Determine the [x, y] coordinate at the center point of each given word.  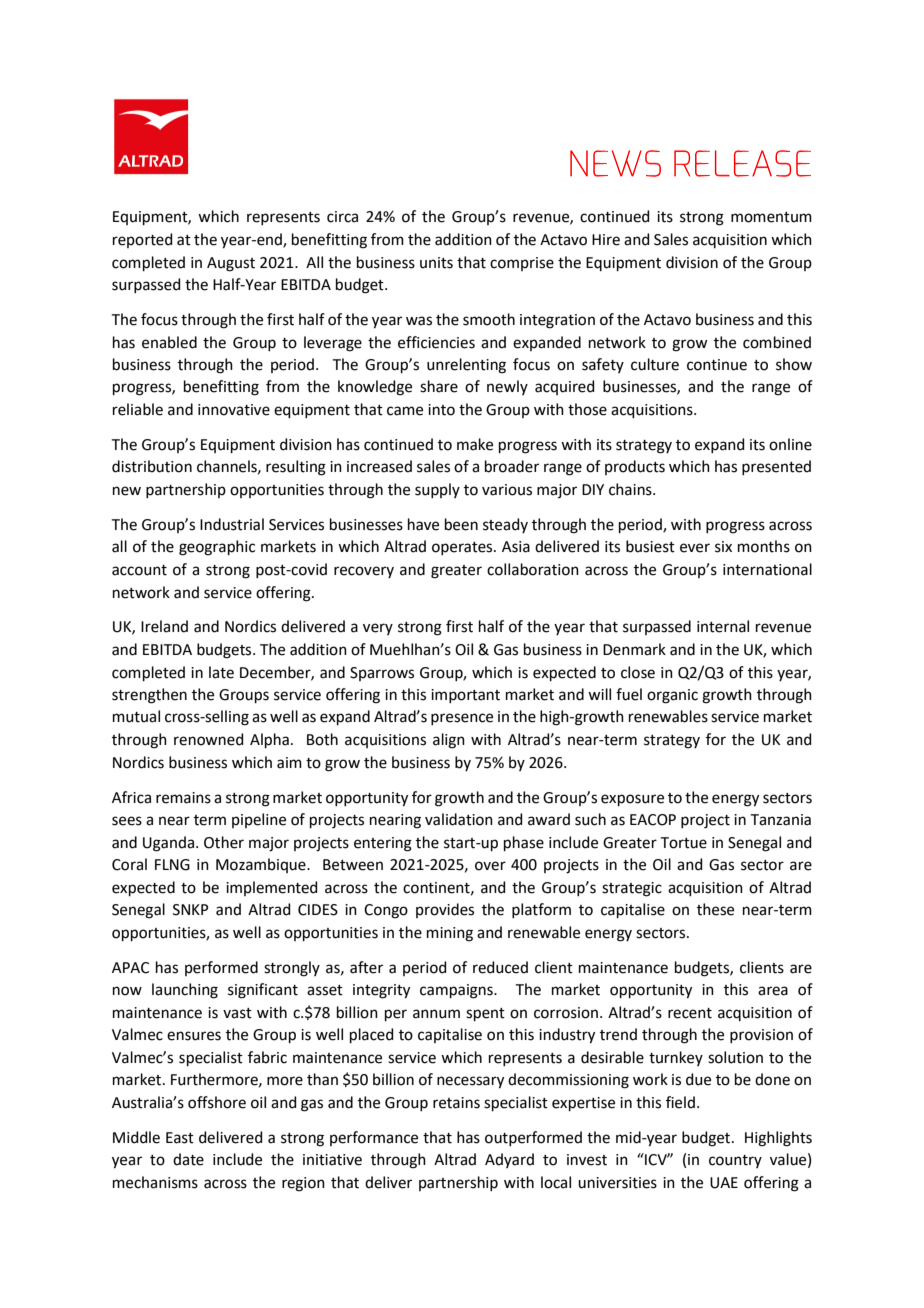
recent [690, 1013]
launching [185, 991]
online [790, 444]
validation [459, 819]
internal [723, 626]
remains [183, 798]
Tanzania [781, 820]
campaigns [457, 991]
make [475, 444]
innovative [234, 410]
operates [463, 548]
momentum [771, 217]
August [231, 264]
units [436, 263]
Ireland [164, 626]
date [188, 1159]
